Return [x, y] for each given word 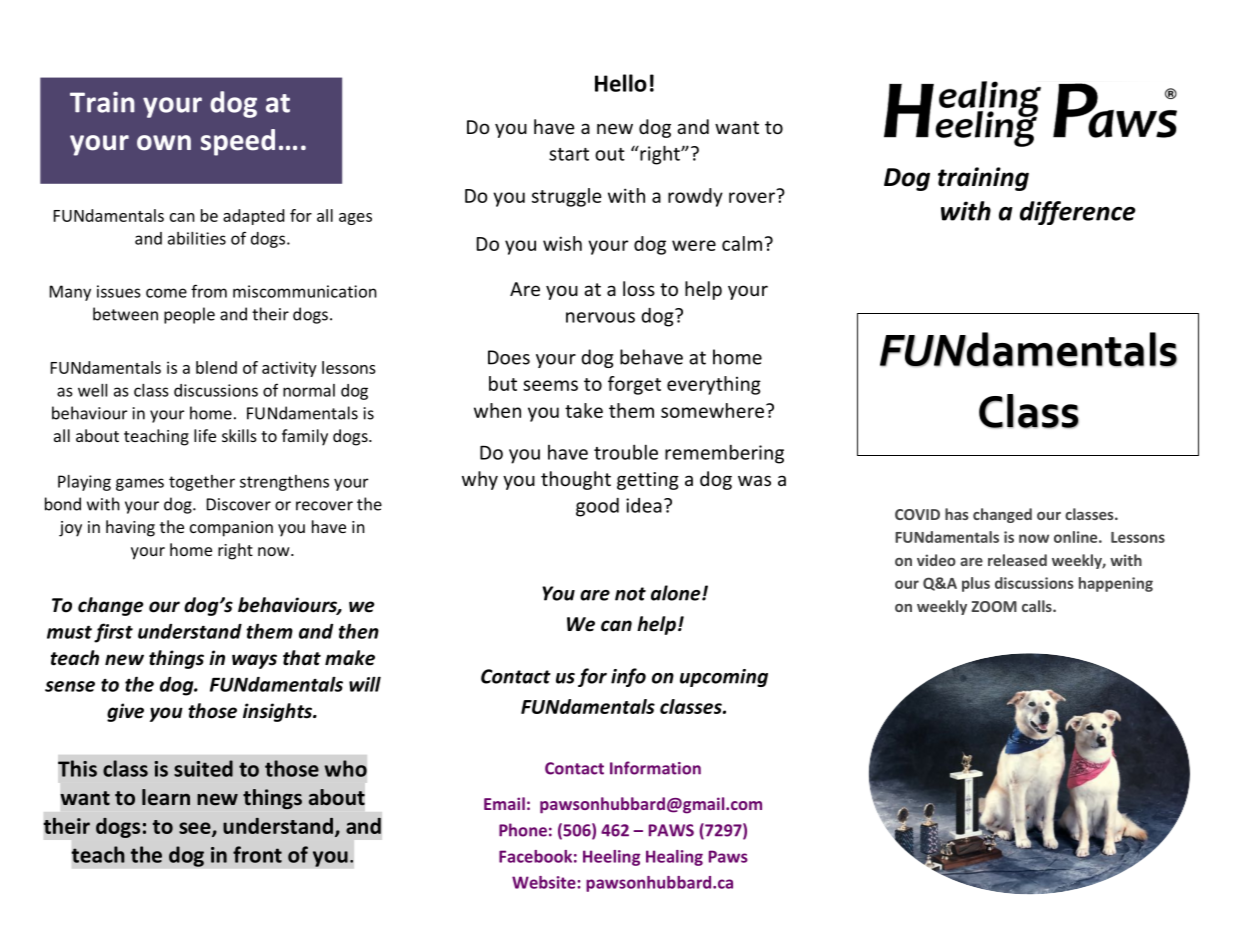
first [113, 633]
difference [1078, 213]
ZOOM [994, 606]
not [630, 594]
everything [714, 385]
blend [216, 367]
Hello [621, 83]
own [164, 143]
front [257, 854]
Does [509, 357]
